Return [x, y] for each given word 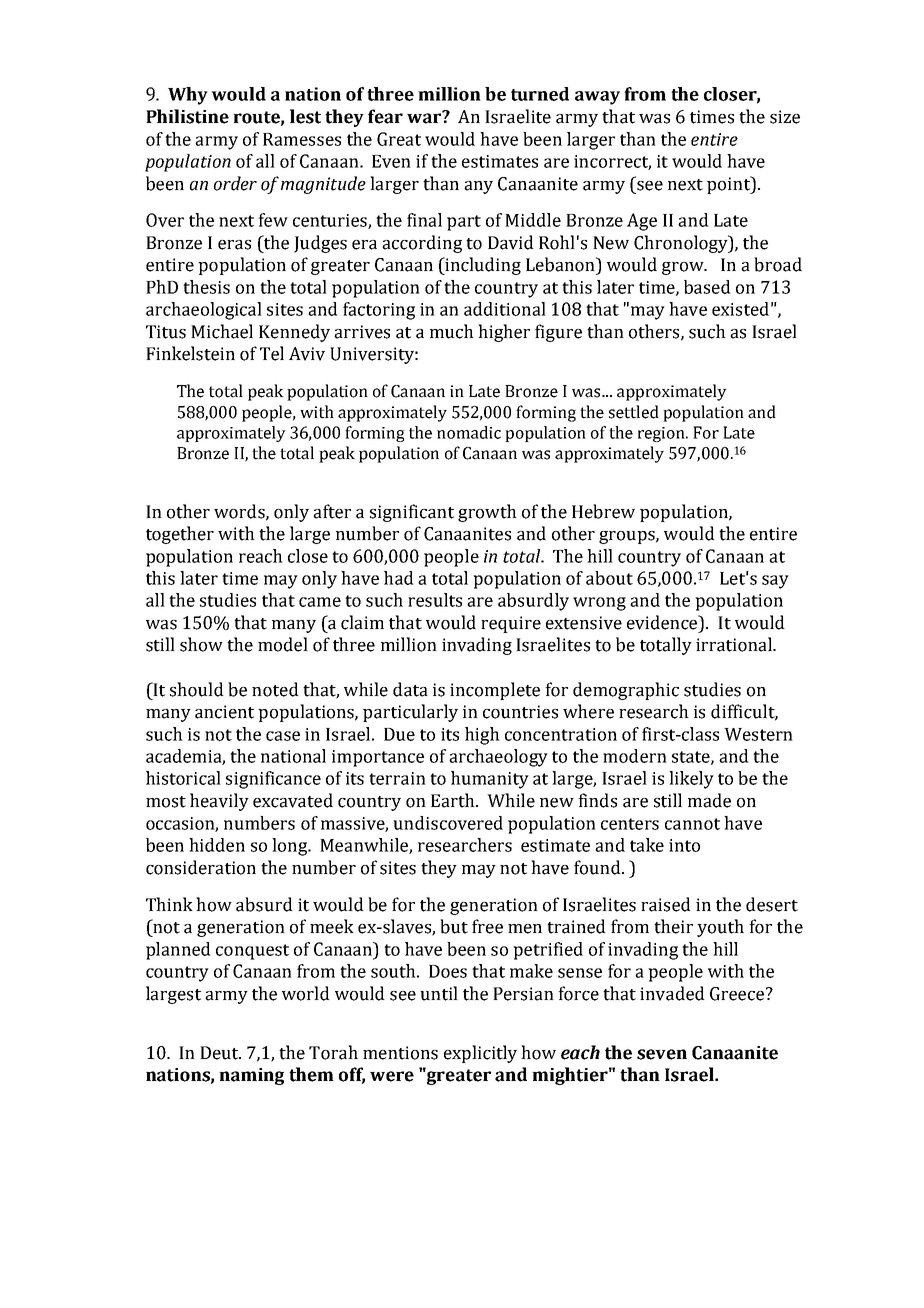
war [425, 117]
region [662, 434]
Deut [220, 1053]
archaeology [498, 758]
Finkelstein [190, 353]
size [785, 117]
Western [758, 734]
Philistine [187, 116]
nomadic [469, 432]
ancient [224, 712]
